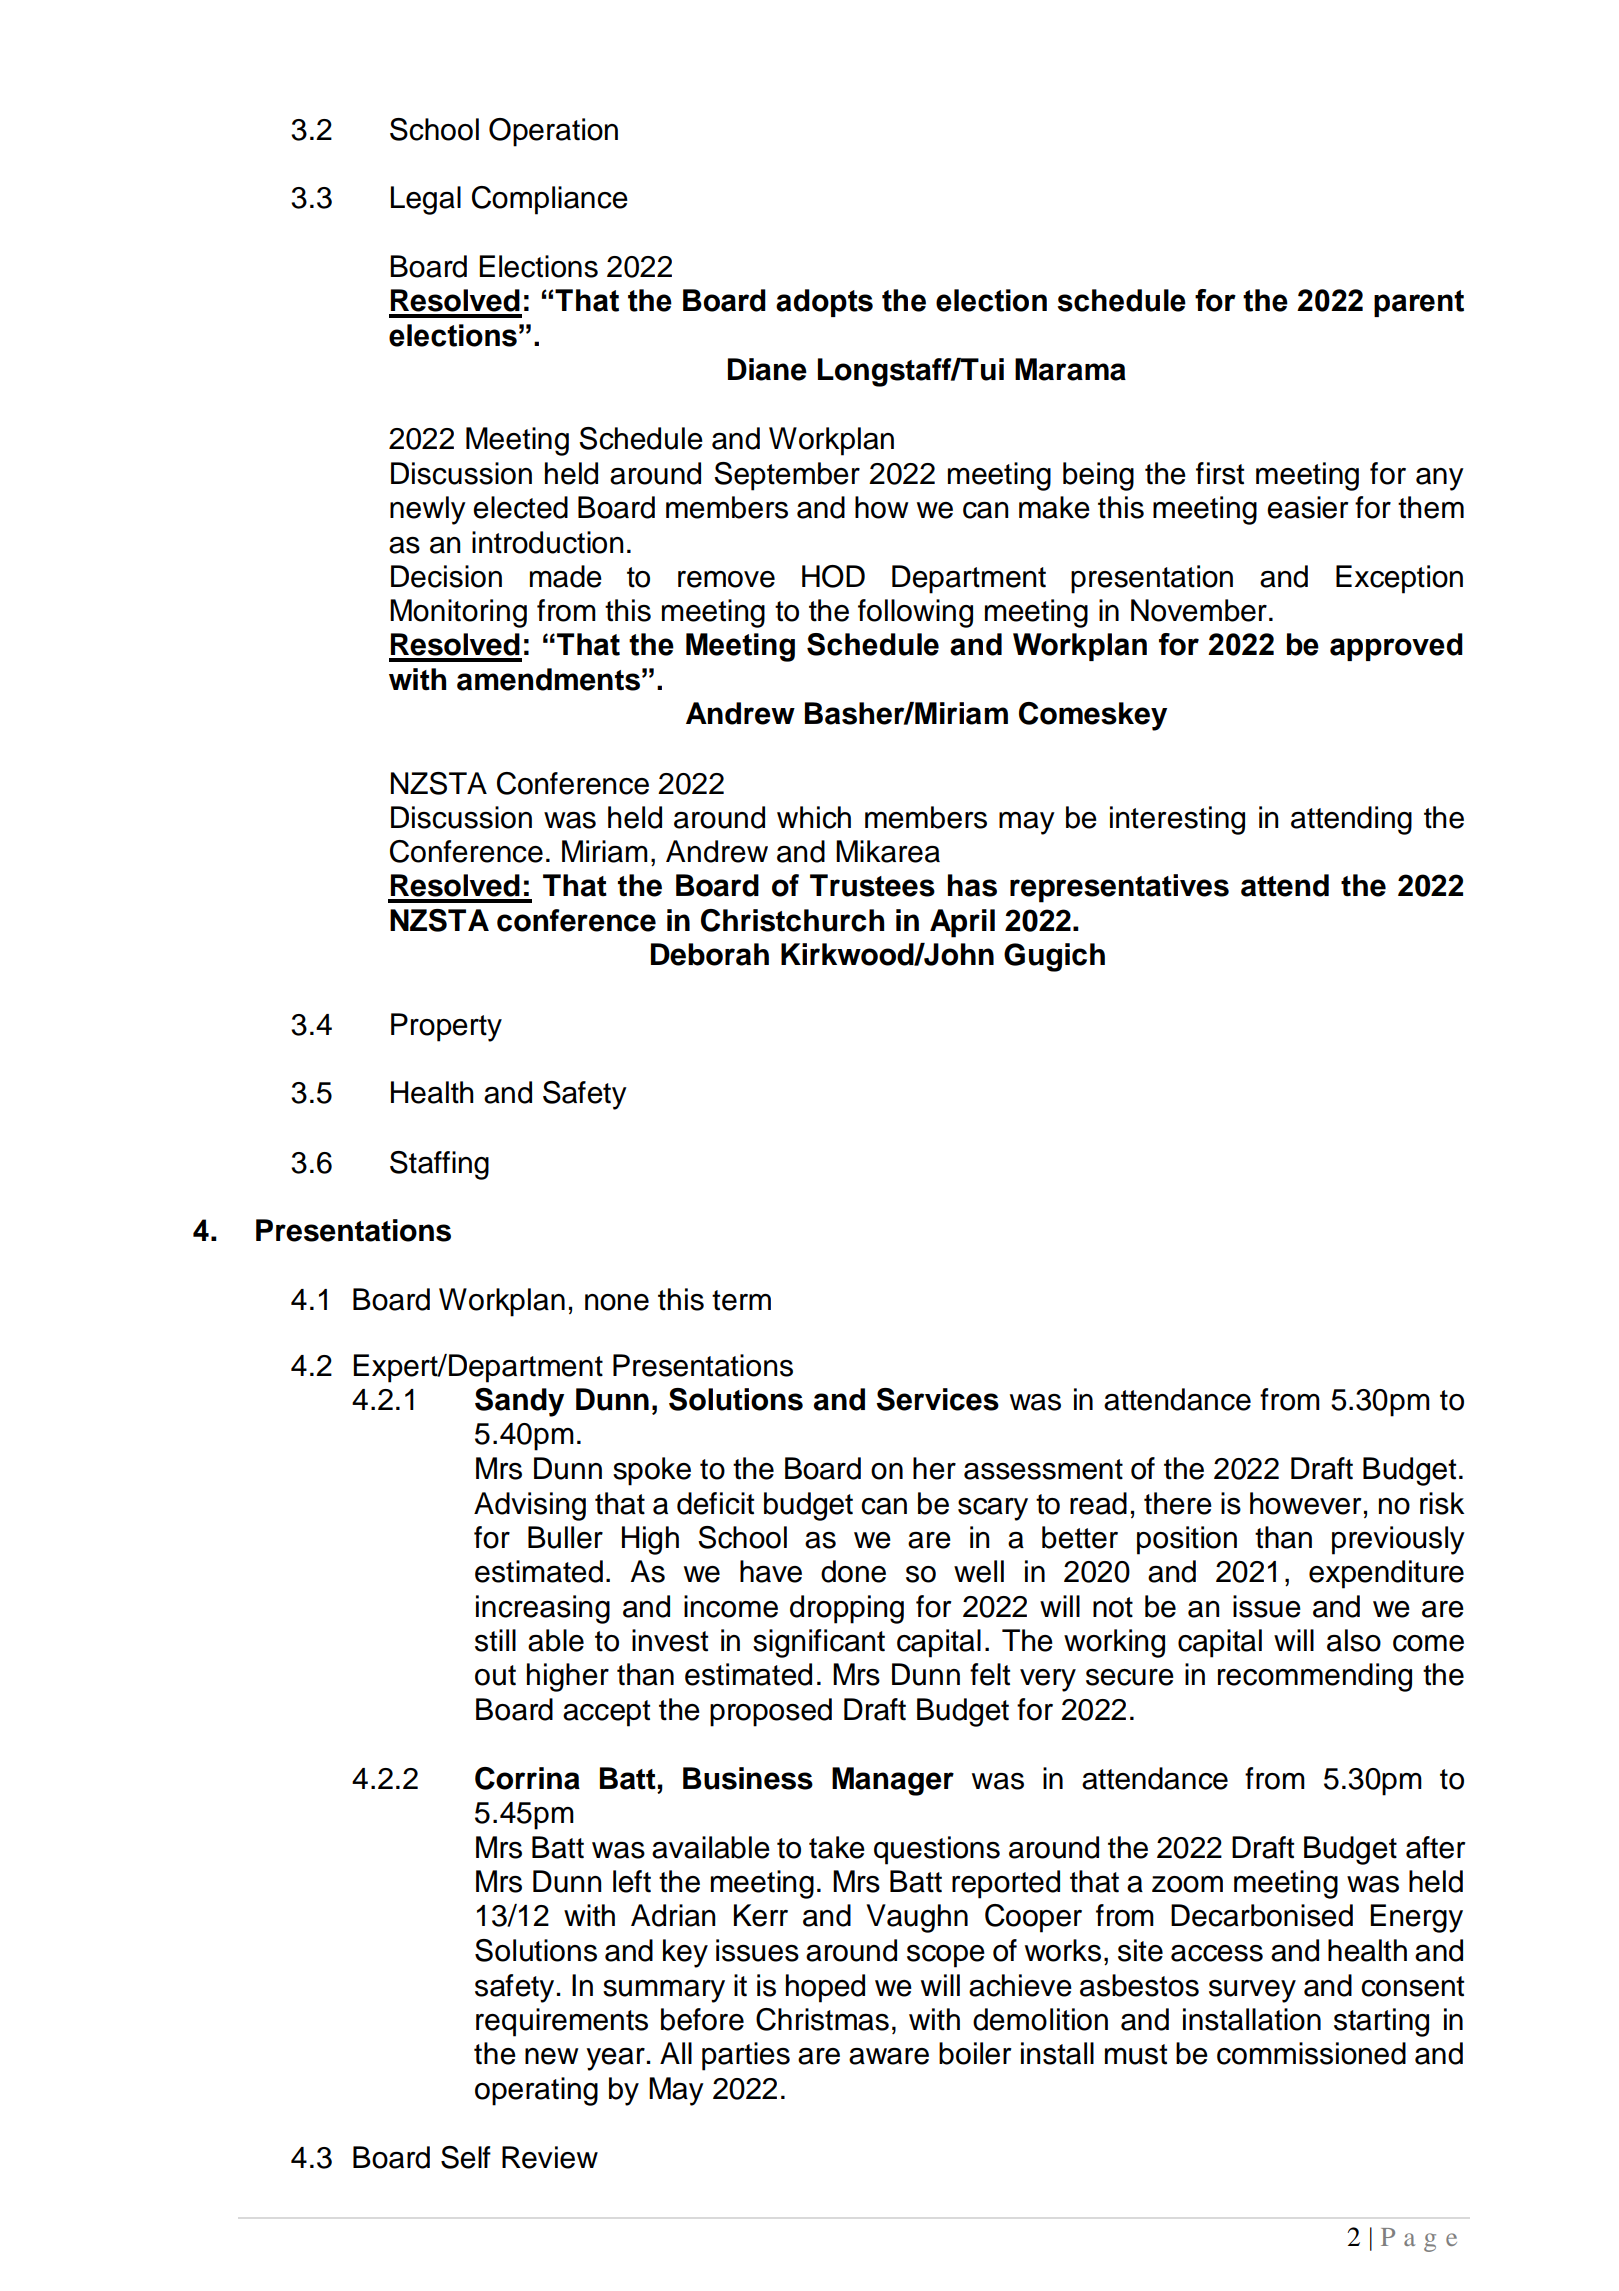 This screenshot has width=1619, height=2291. Describe the element at coordinates (979, 1571) in the screenshot. I see `well` at that location.
